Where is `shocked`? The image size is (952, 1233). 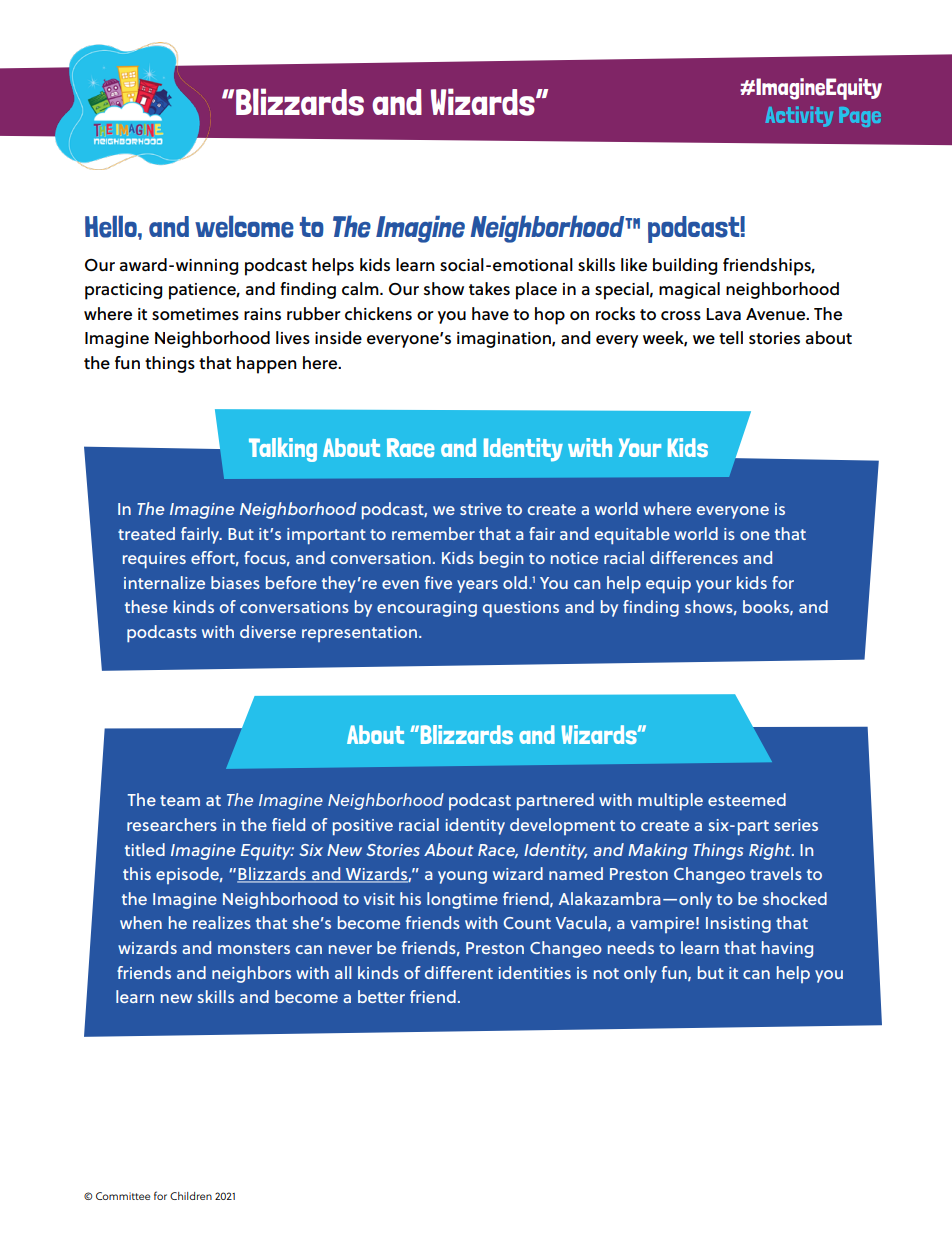 shocked is located at coordinates (795, 898).
